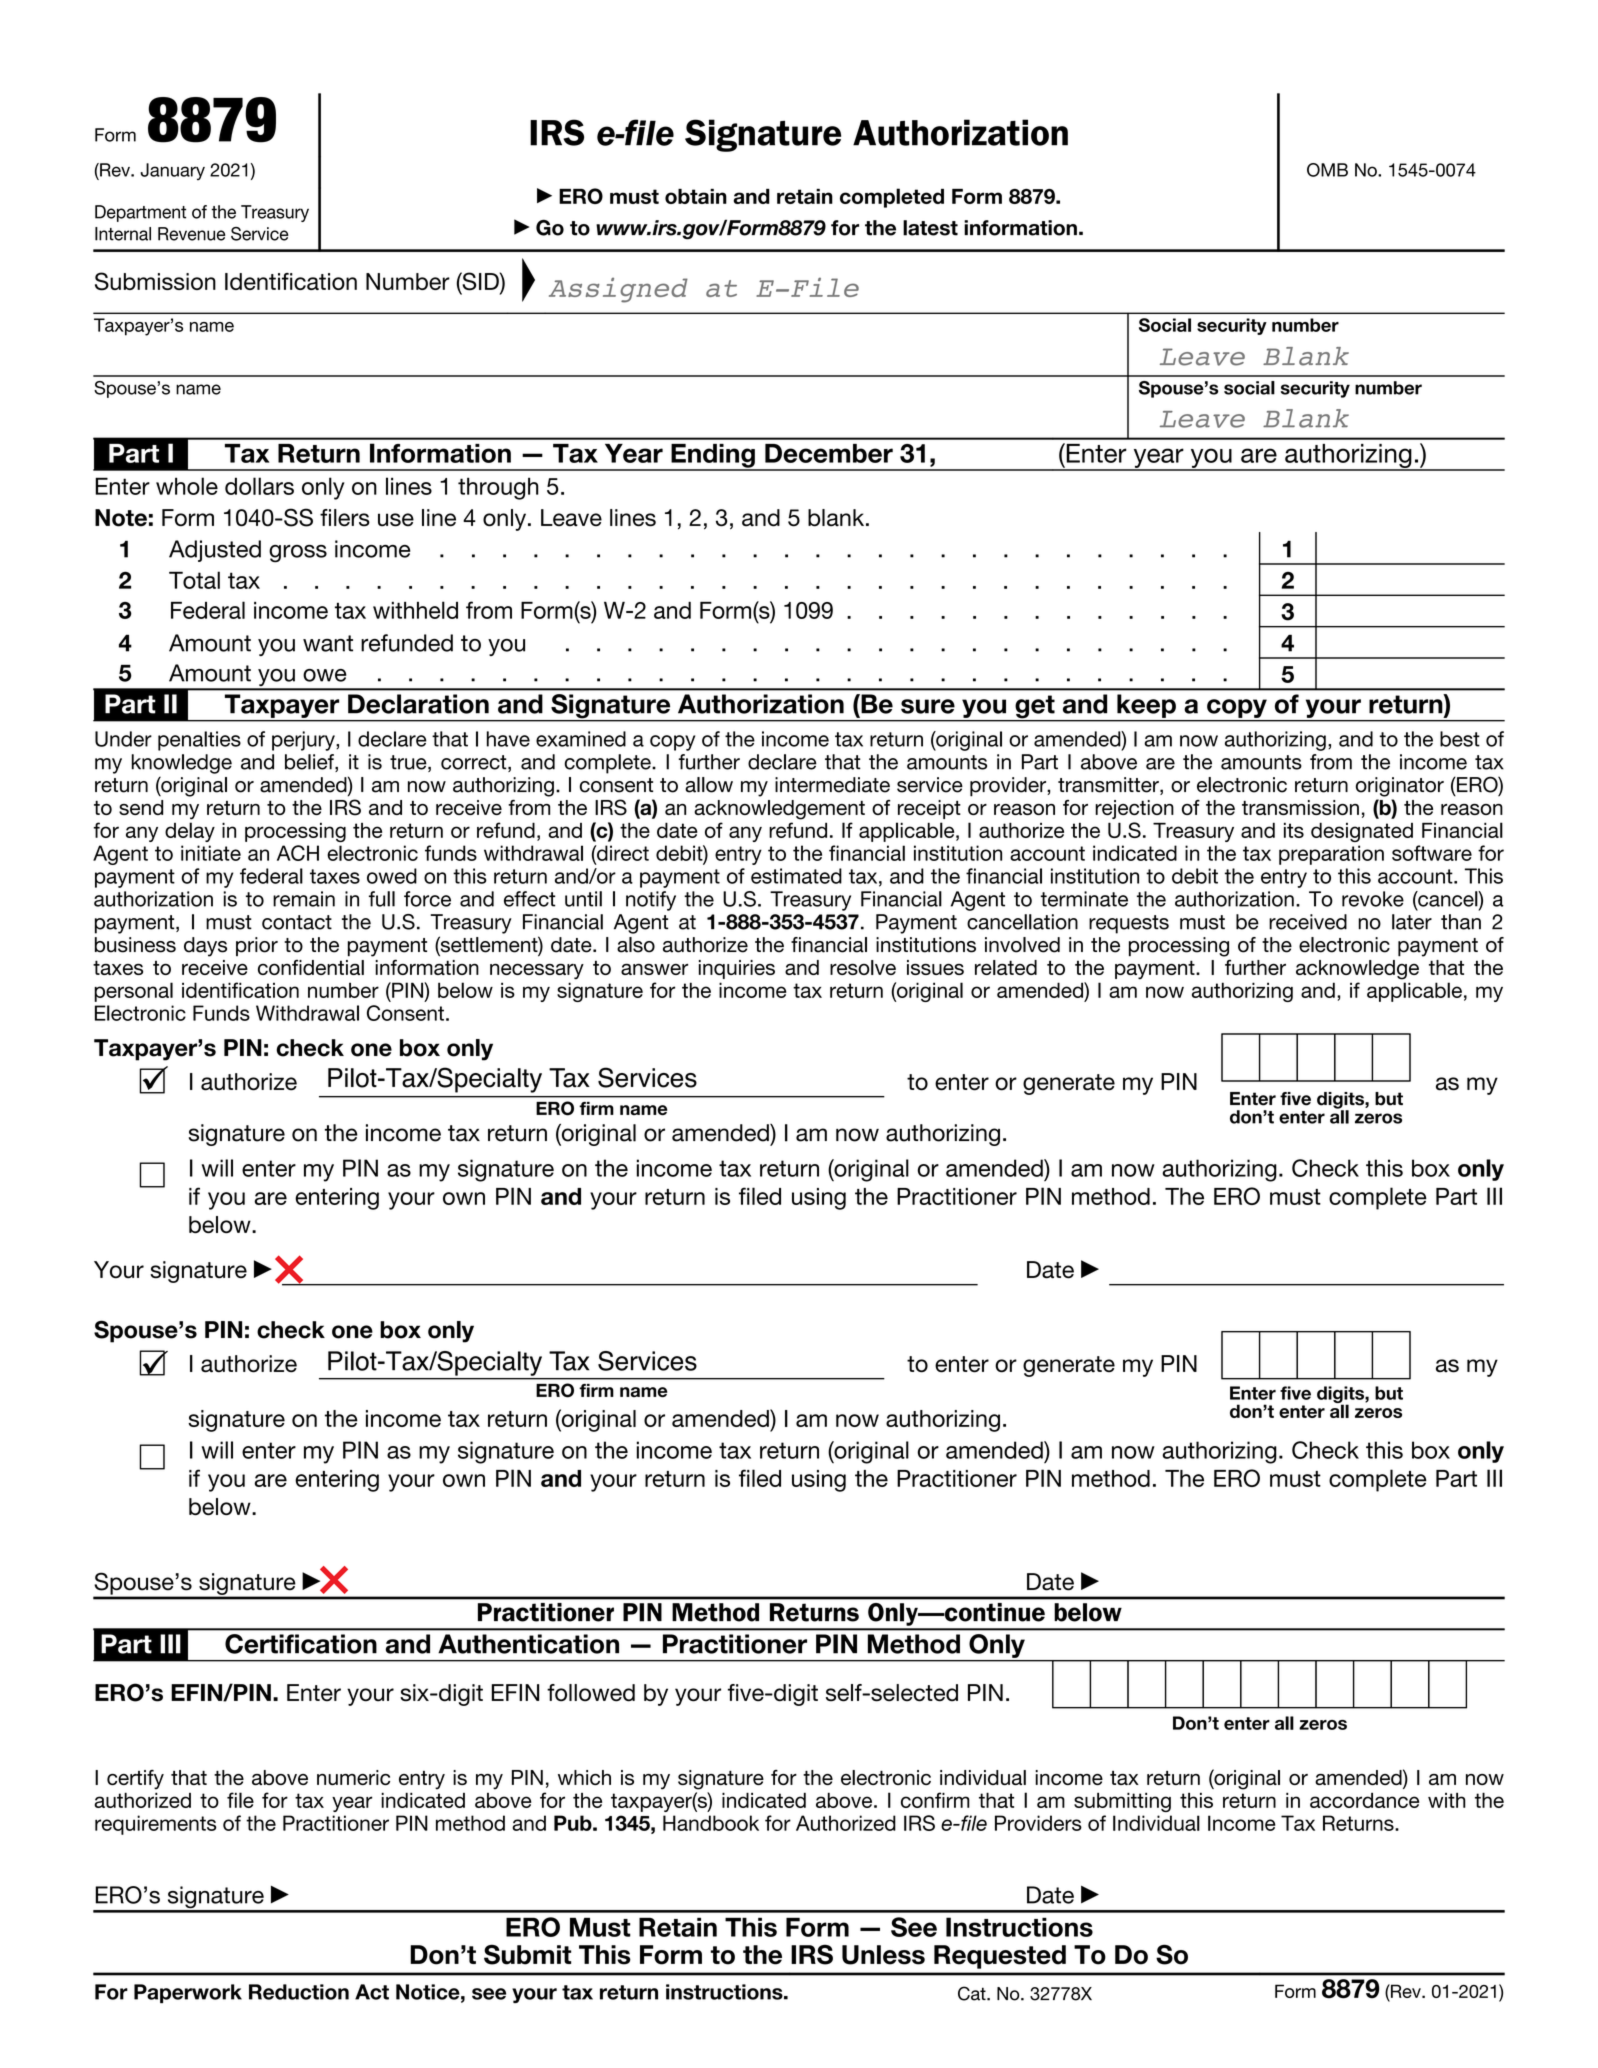 The width and height of the page is (1598, 2068). I want to click on later, so click(1412, 922).
